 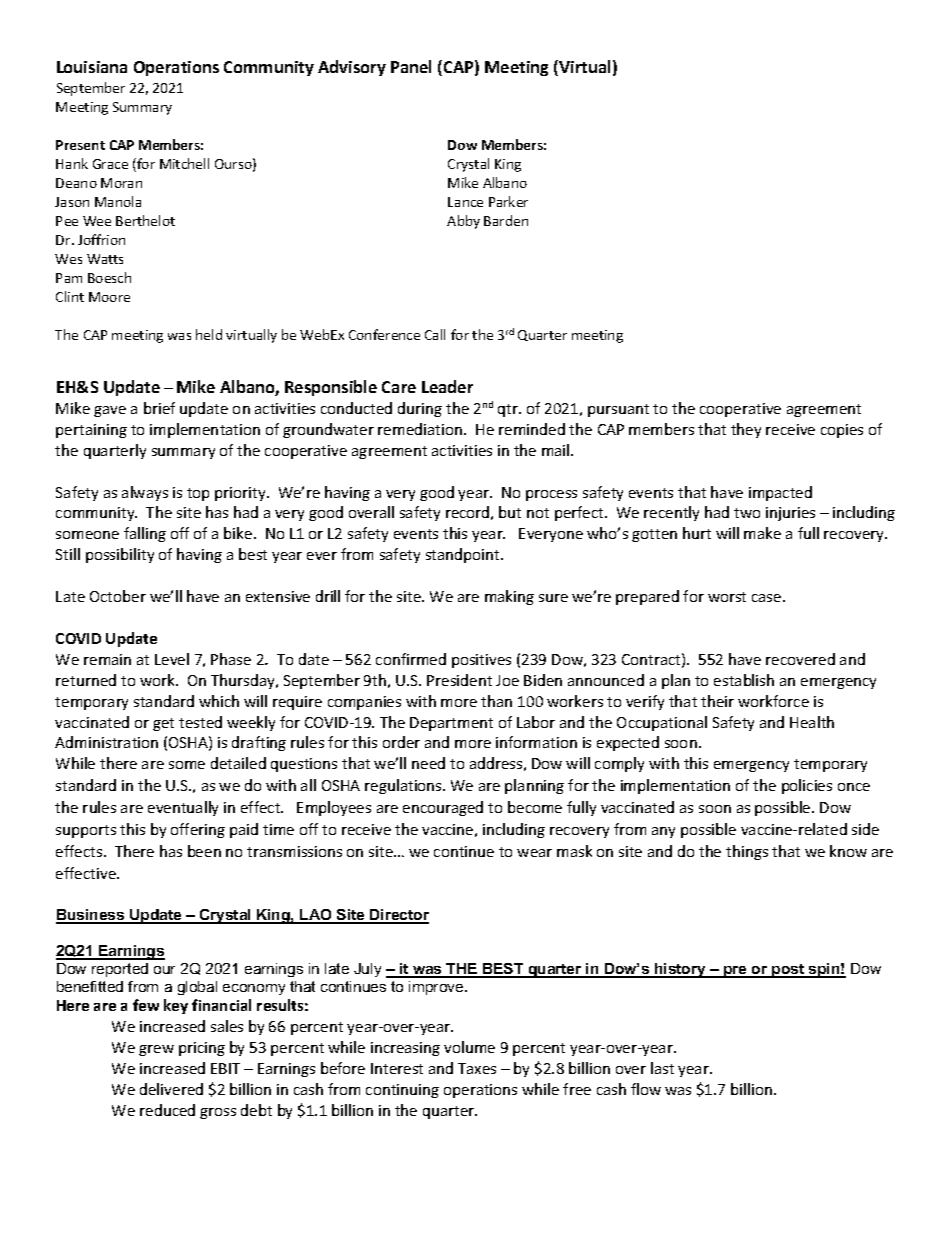 What do you see at coordinates (204, 851) in the document?
I see `been` at bounding box center [204, 851].
